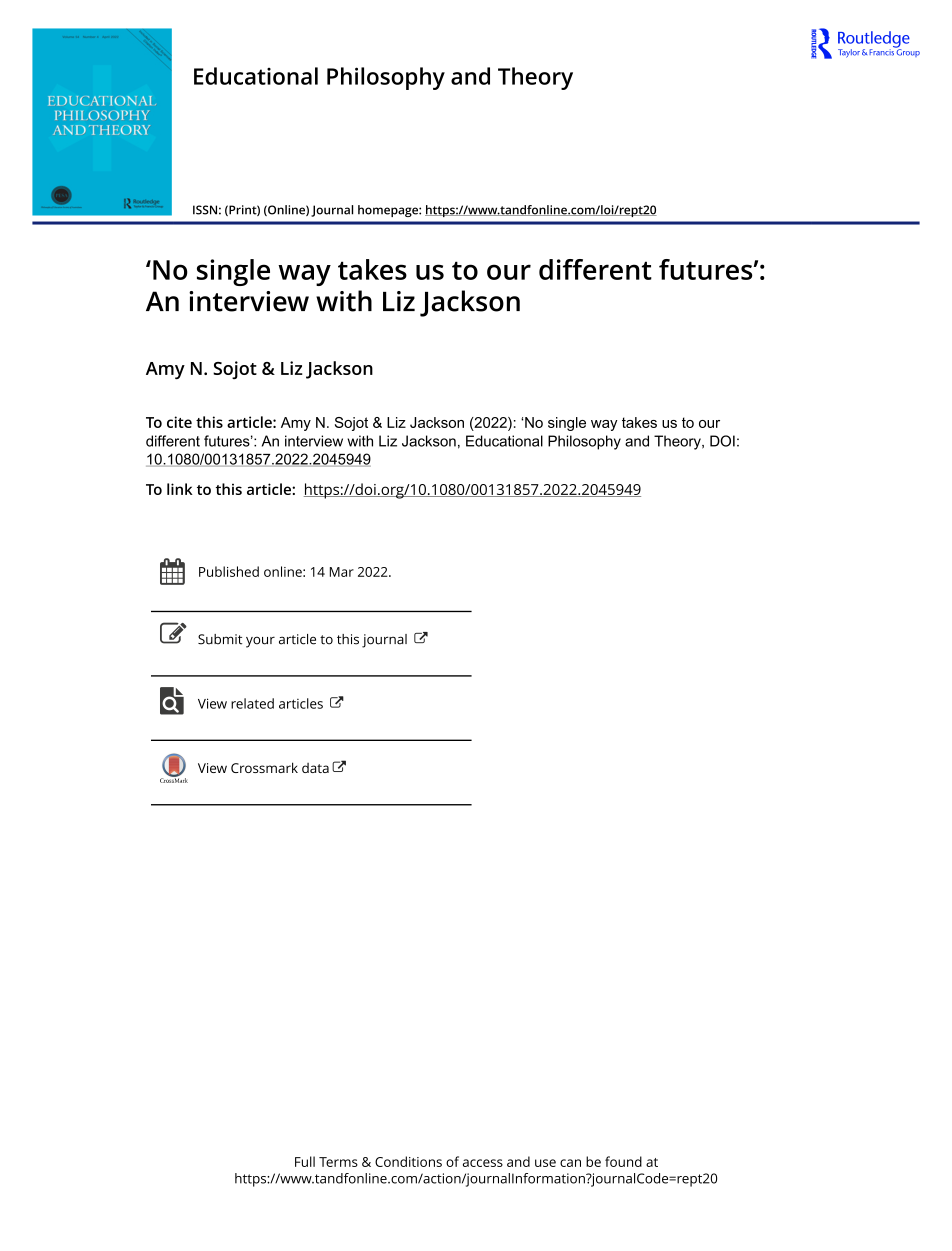  Describe the element at coordinates (264, 767) in the document. I see `Crossmark` at that location.
